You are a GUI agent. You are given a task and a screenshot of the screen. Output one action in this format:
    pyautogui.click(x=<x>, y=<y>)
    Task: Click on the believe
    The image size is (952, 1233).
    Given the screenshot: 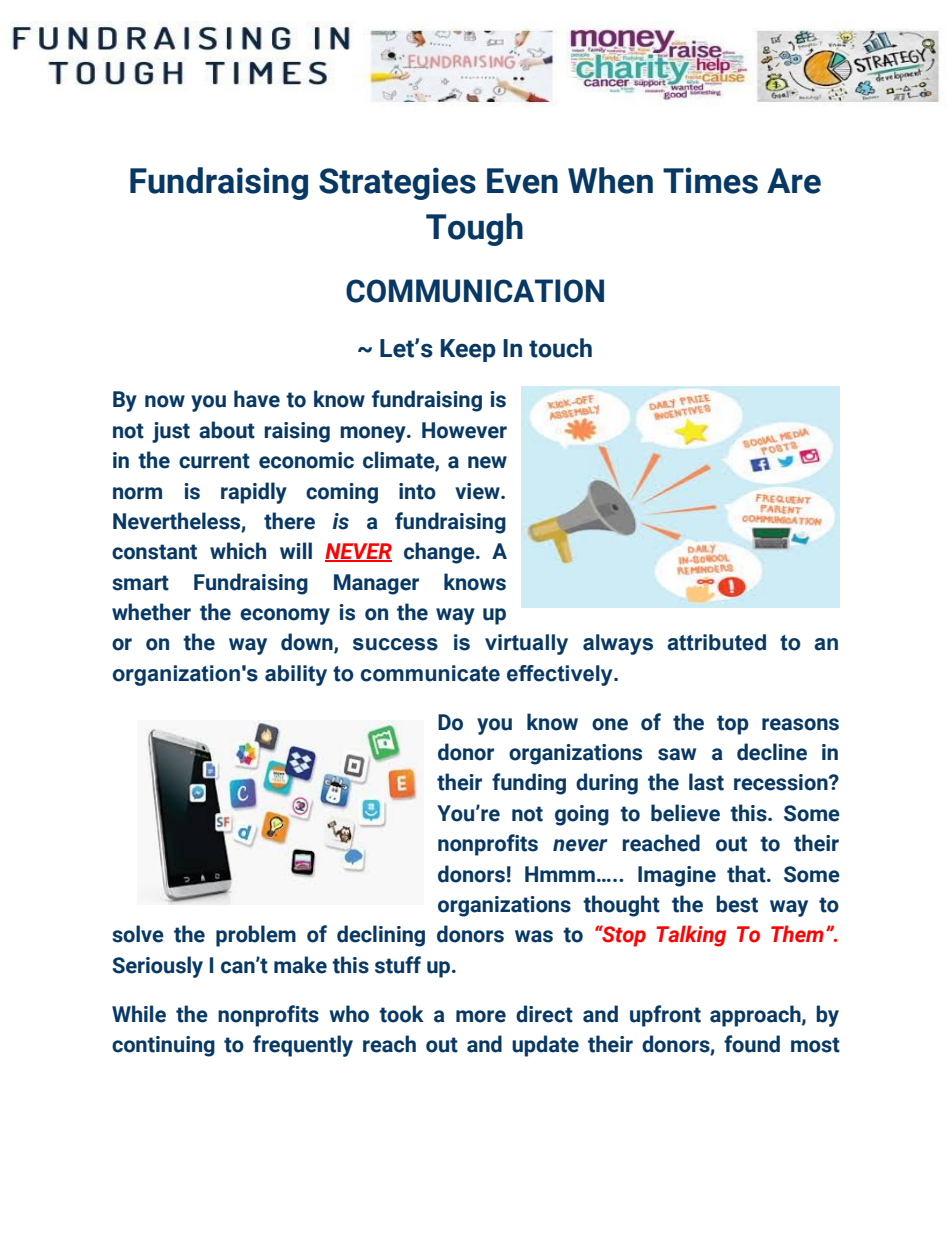 What is the action you would take?
    pyautogui.click(x=685, y=813)
